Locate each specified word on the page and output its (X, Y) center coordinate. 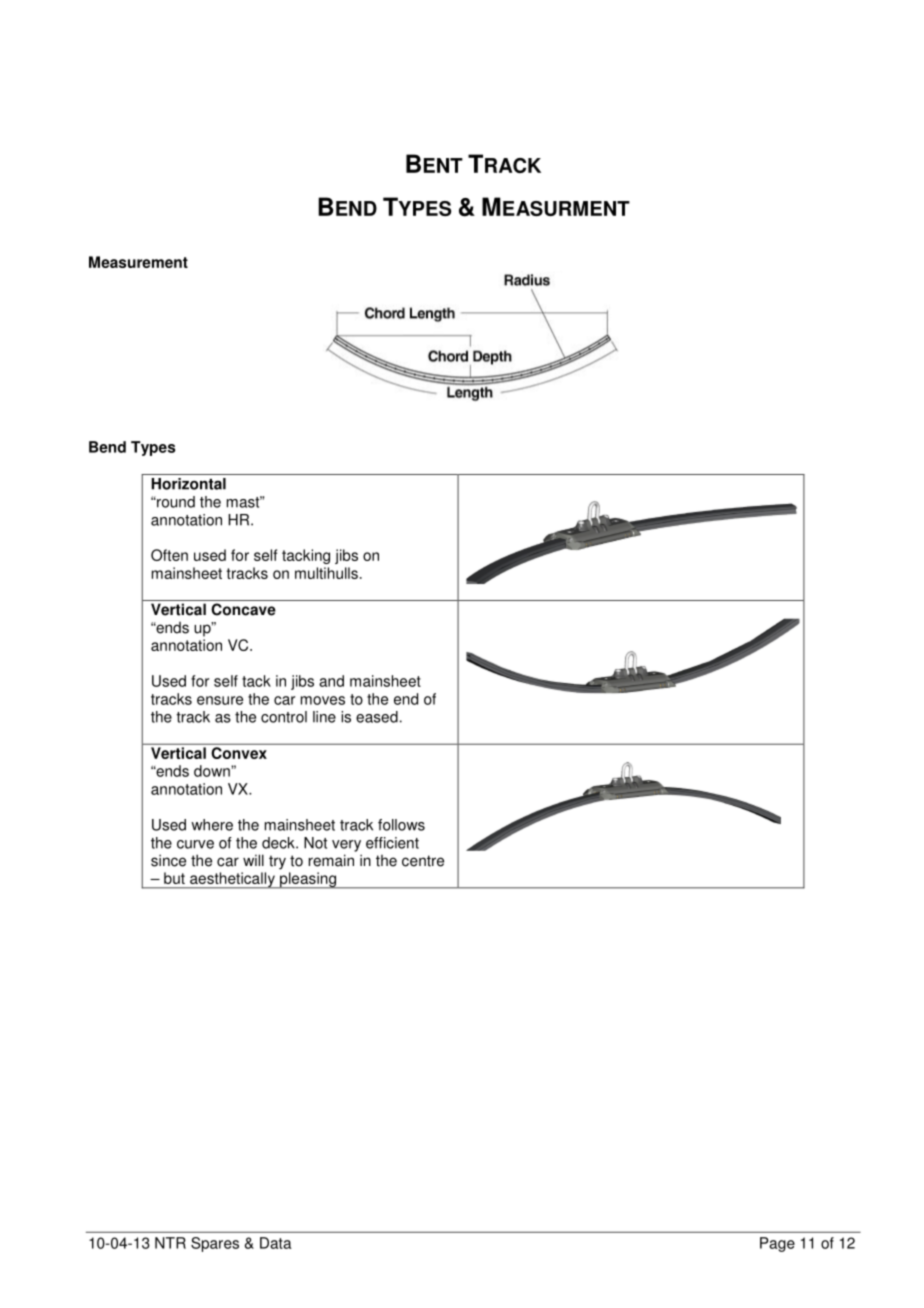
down (213, 771)
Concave (243, 609)
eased (377, 717)
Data (276, 1243)
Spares (215, 1244)
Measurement (138, 262)
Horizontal (188, 484)
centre (423, 861)
